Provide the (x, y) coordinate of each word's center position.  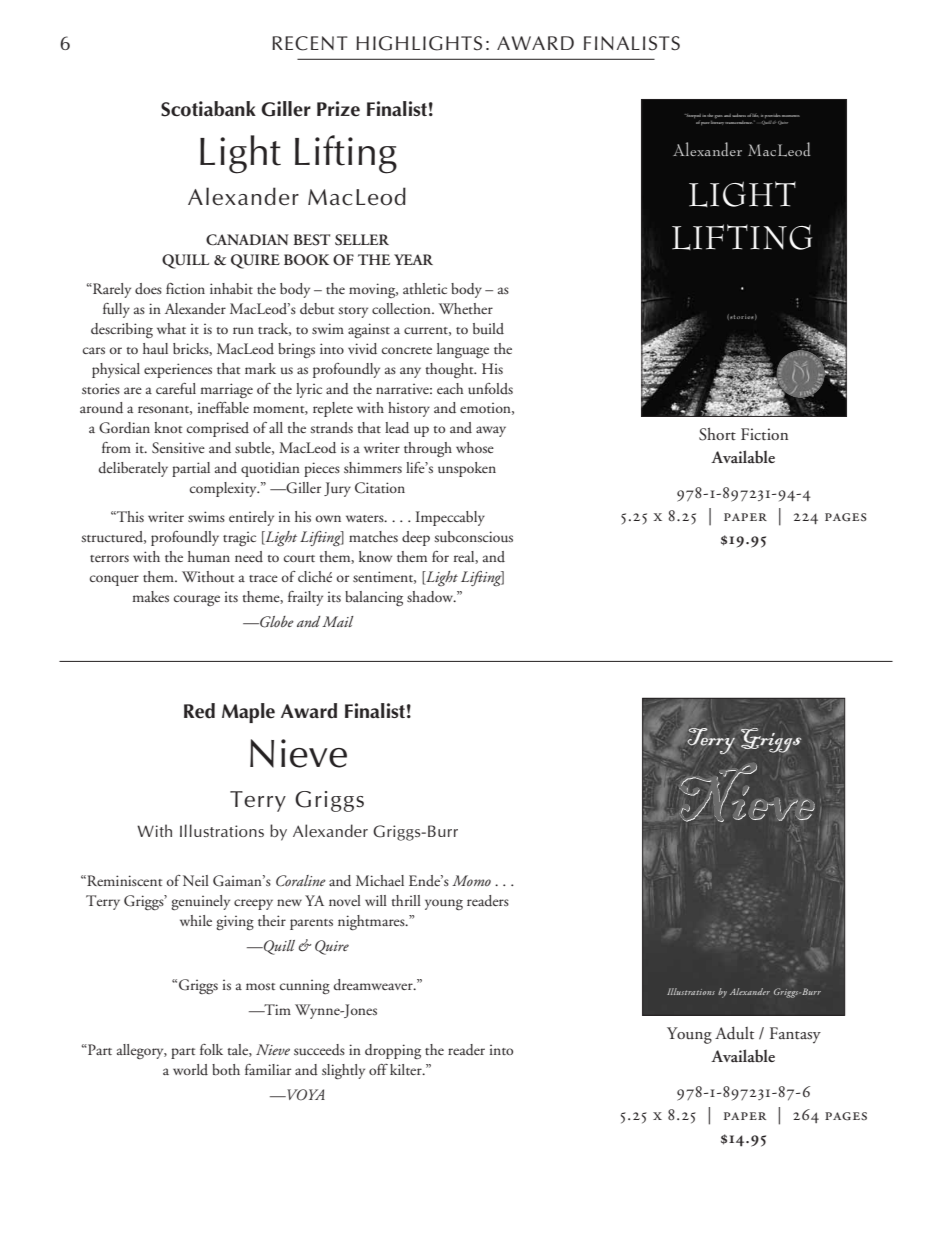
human (209, 556)
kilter (407, 1069)
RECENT (310, 43)
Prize (338, 109)
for (440, 556)
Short (717, 434)
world (190, 1069)
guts (719, 117)
